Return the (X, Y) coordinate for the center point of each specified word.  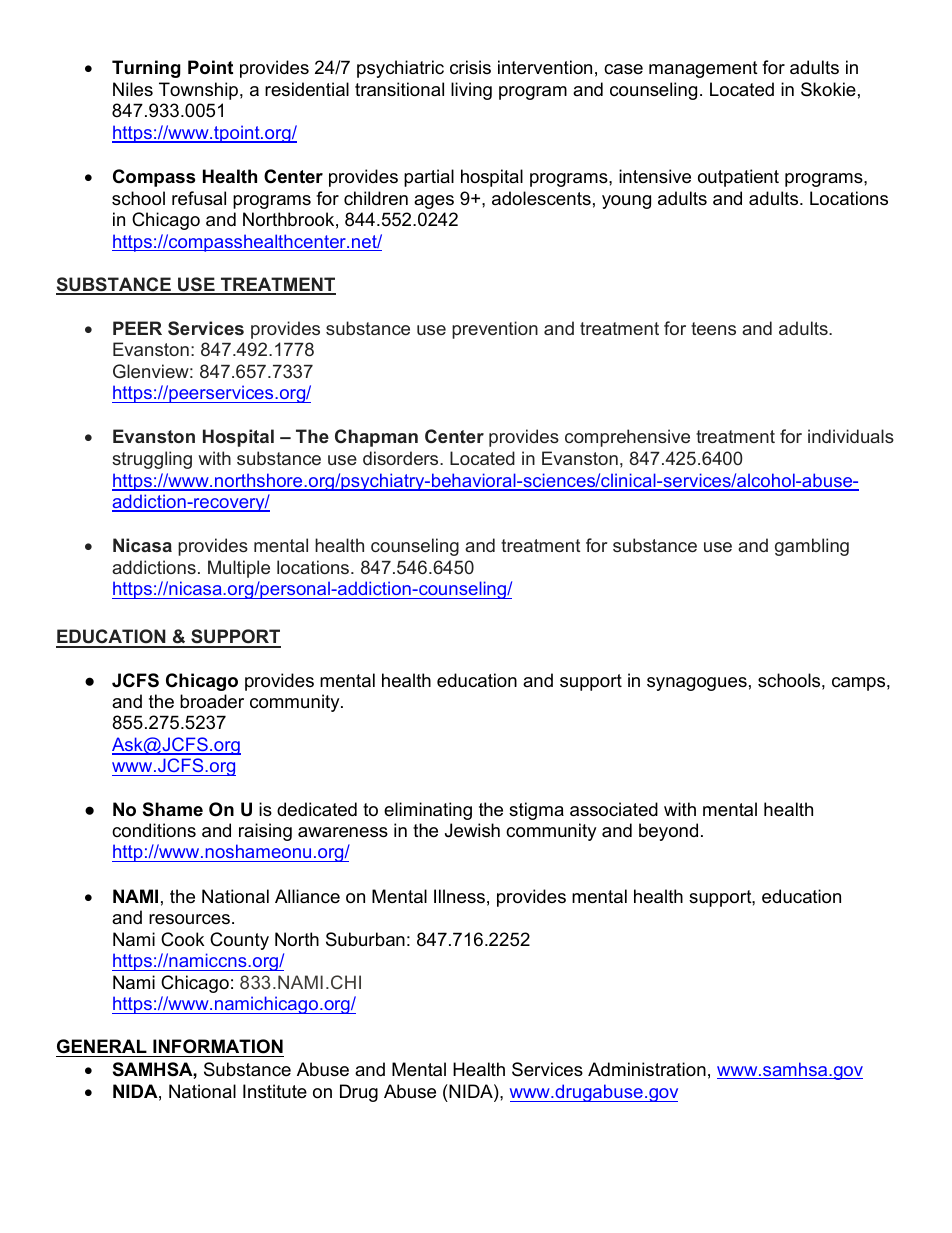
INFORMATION (218, 1046)
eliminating (428, 811)
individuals (851, 436)
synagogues (697, 684)
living (471, 91)
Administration (647, 1069)
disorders (402, 458)
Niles (133, 89)
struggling (152, 460)
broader (212, 701)
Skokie (828, 89)
